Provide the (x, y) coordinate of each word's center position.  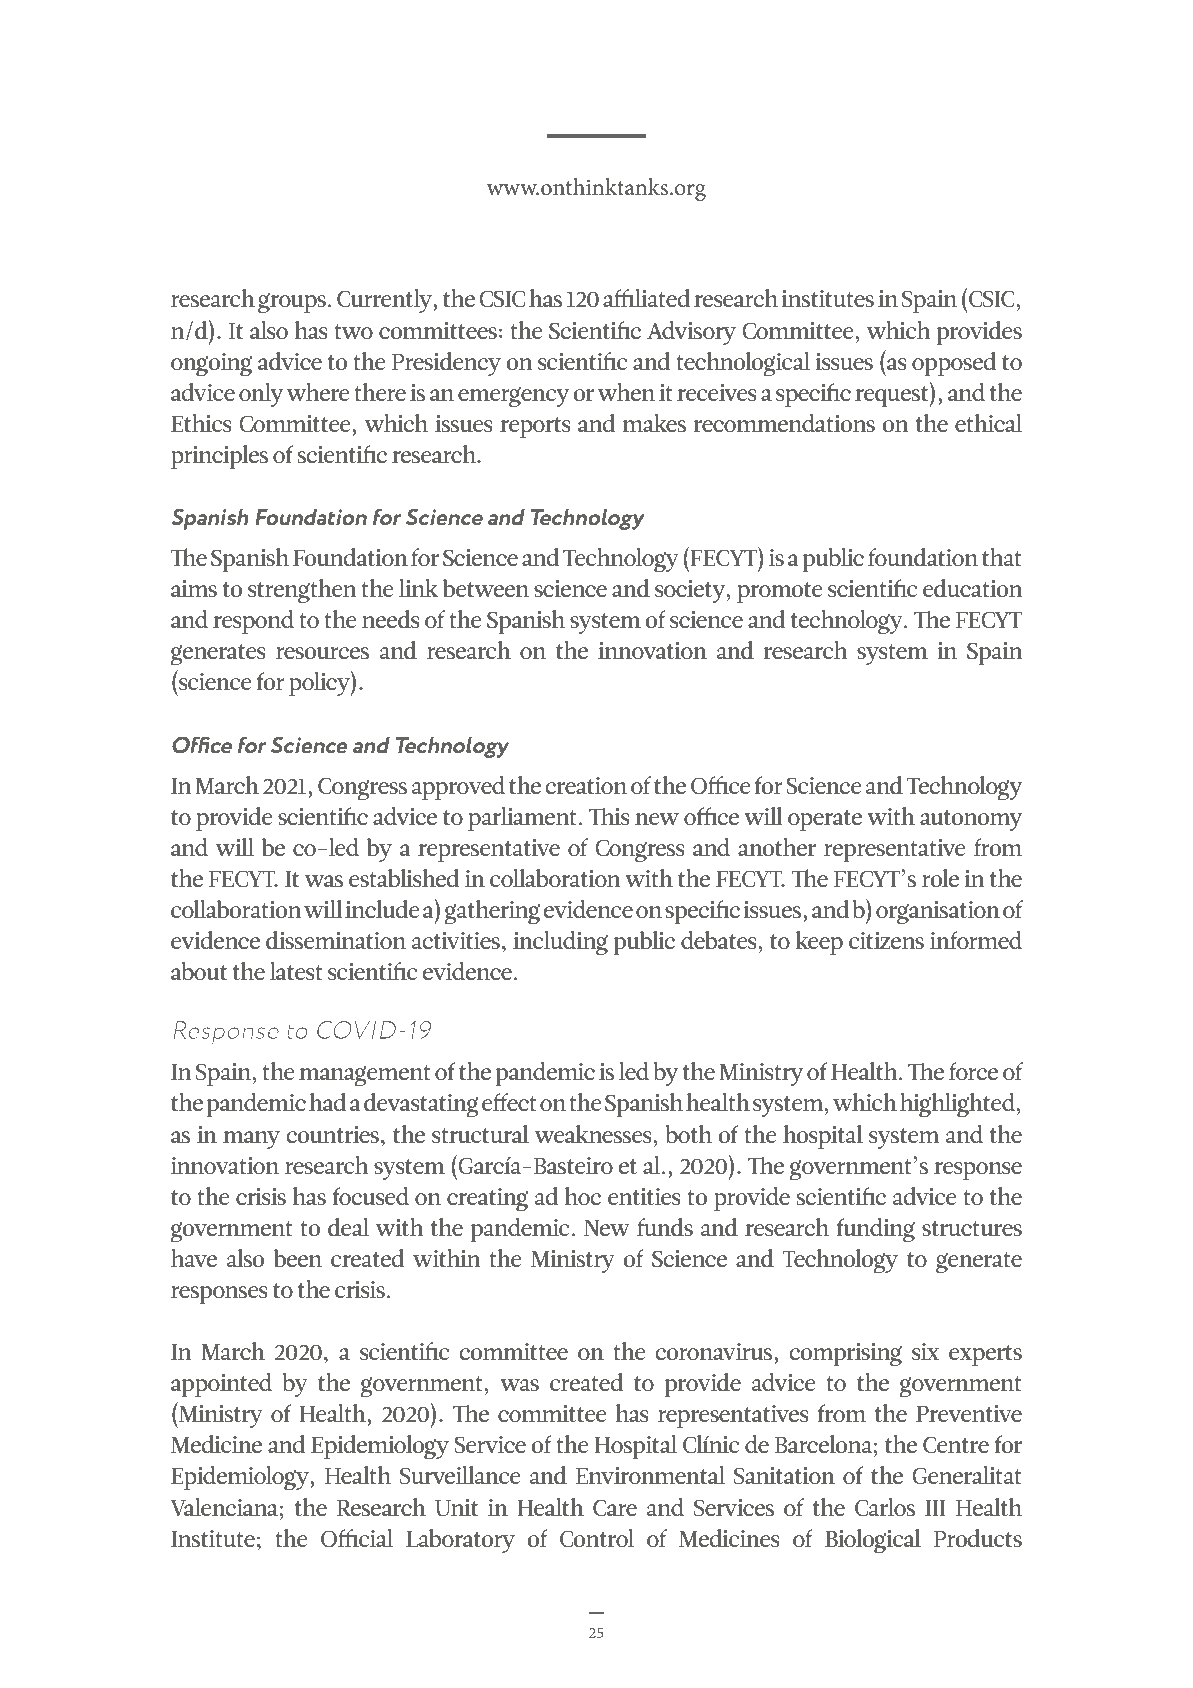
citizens (886, 940)
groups (292, 303)
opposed (954, 364)
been (298, 1258)
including (560, 943)
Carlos (885, 1507)
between (486, 588)
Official (357, 1538)
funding (876, 1230)
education (973, 588)
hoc (583, 1196)
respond (253, 622)
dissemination (336, 940)
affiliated (647, 298)
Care (615, 1507)
